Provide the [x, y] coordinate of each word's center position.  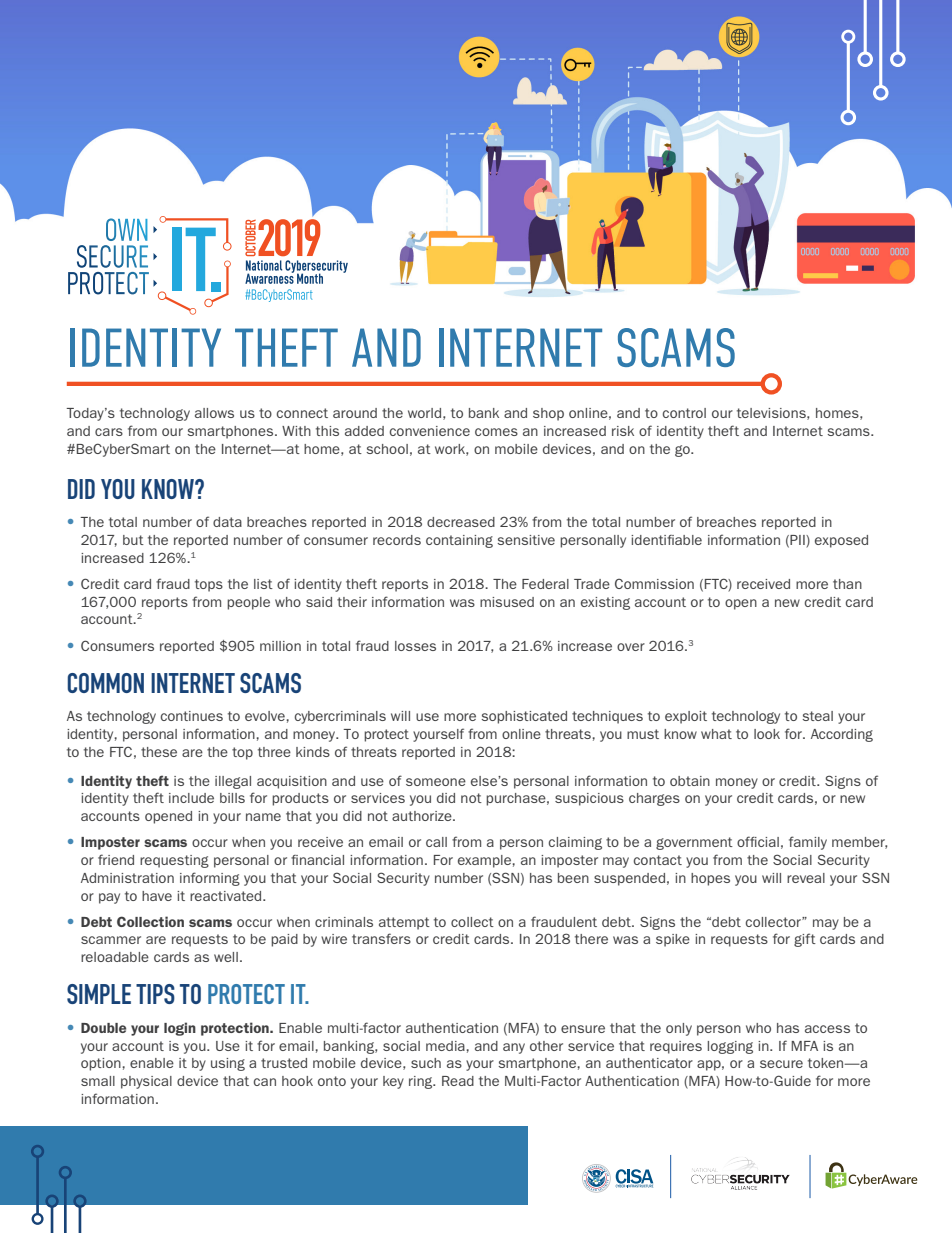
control [684, 413]
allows [214, 413]
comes [496, 432]
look [767, 734]
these [159, 752]
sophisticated [524, 717]
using [228, 1064]
